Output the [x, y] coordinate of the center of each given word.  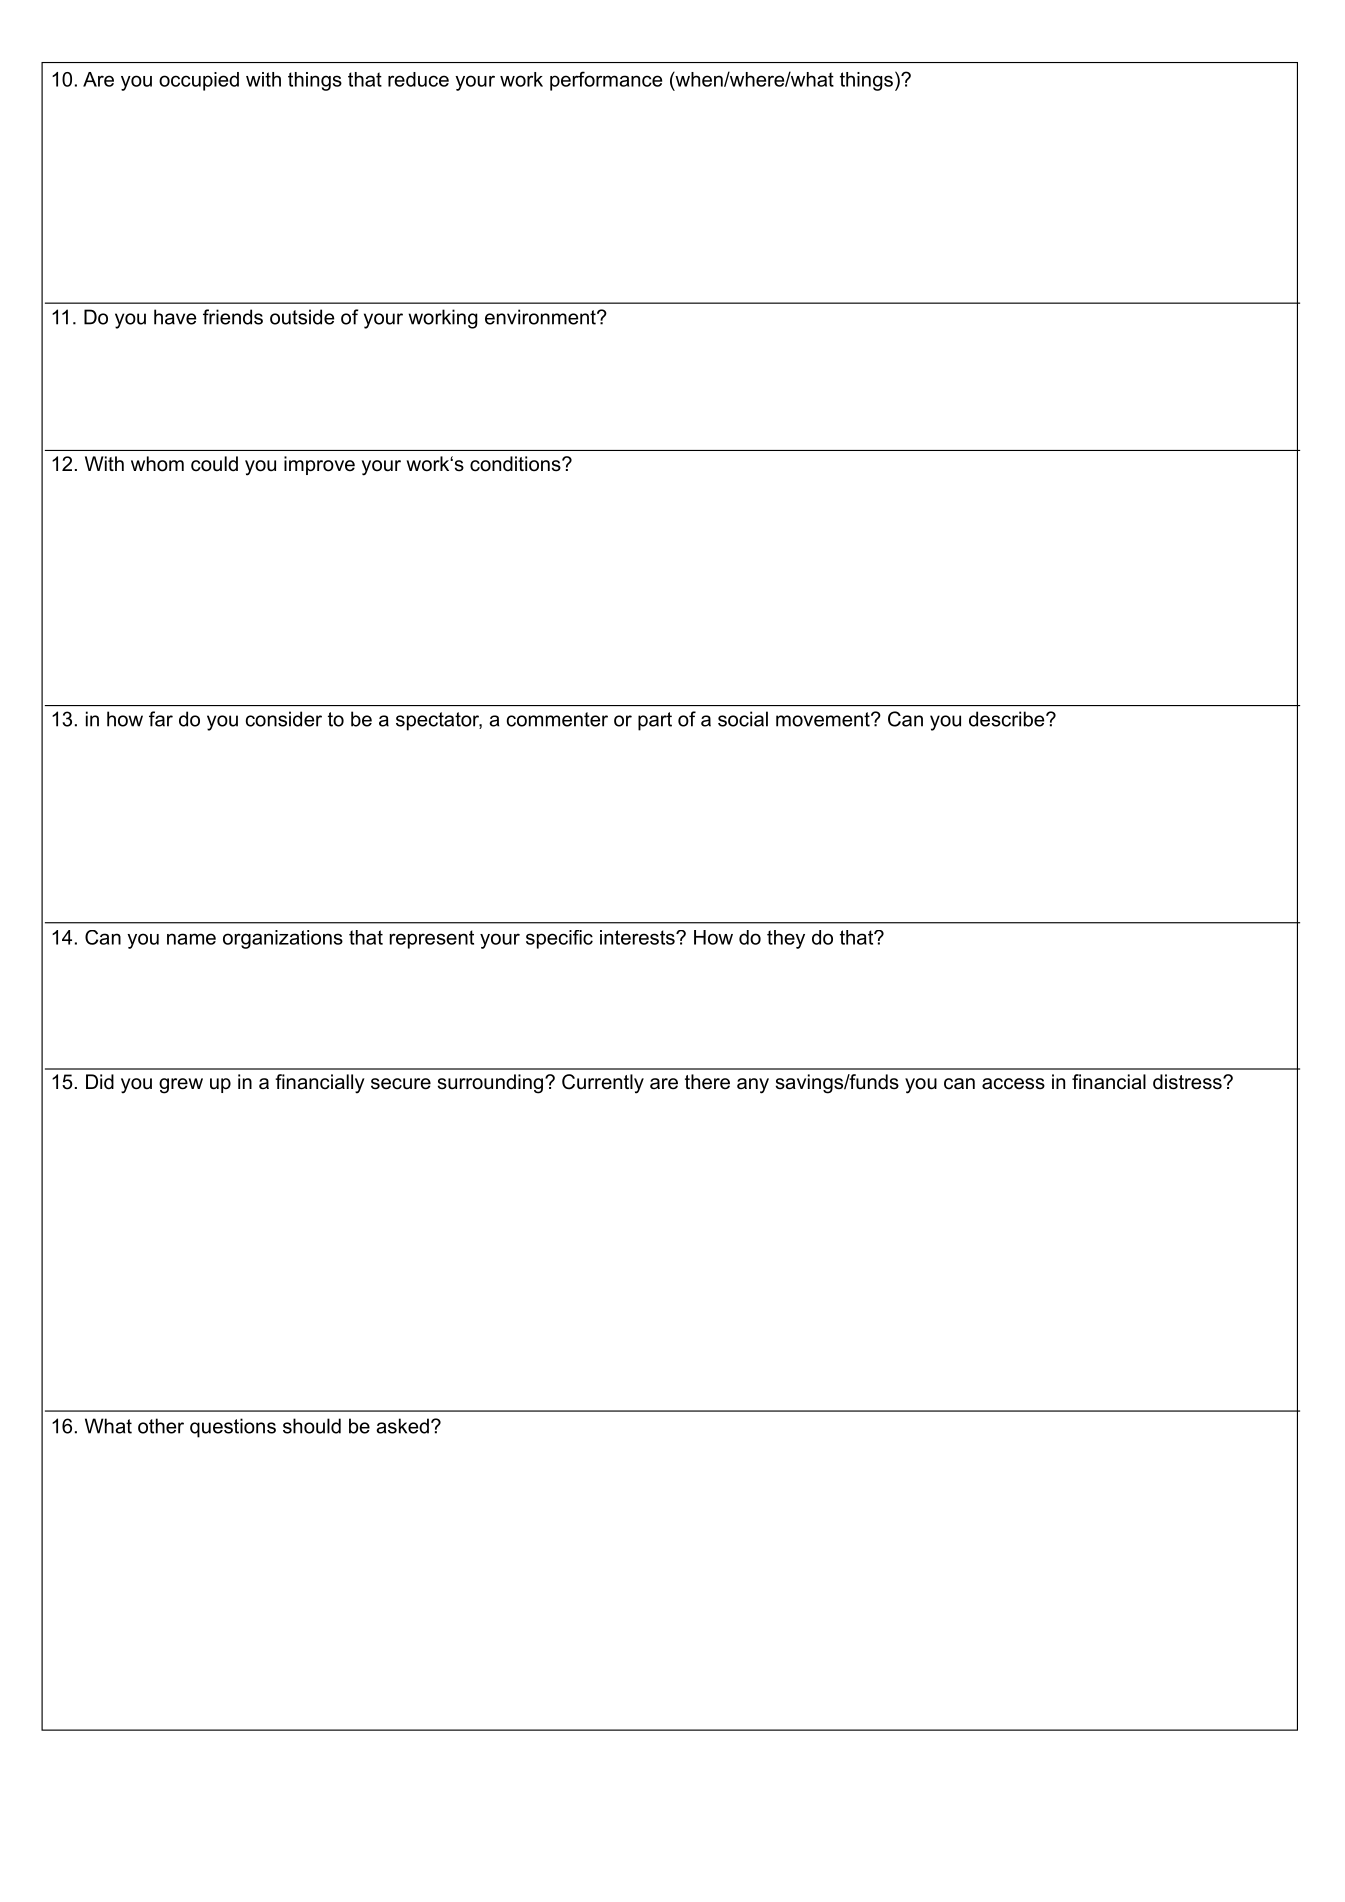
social [743, 719]
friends [233, 317]
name [191, 939]
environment [541, 317]
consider [284, 719]
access [1013, 1084]
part [655, 721]
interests [638, 937]
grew [181, 1086]
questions [233, 1428]
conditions [516, 464]
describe [1008, 719]
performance [606, 81]
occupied [199, 81]
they [786, 939]
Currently [603, 1084]
